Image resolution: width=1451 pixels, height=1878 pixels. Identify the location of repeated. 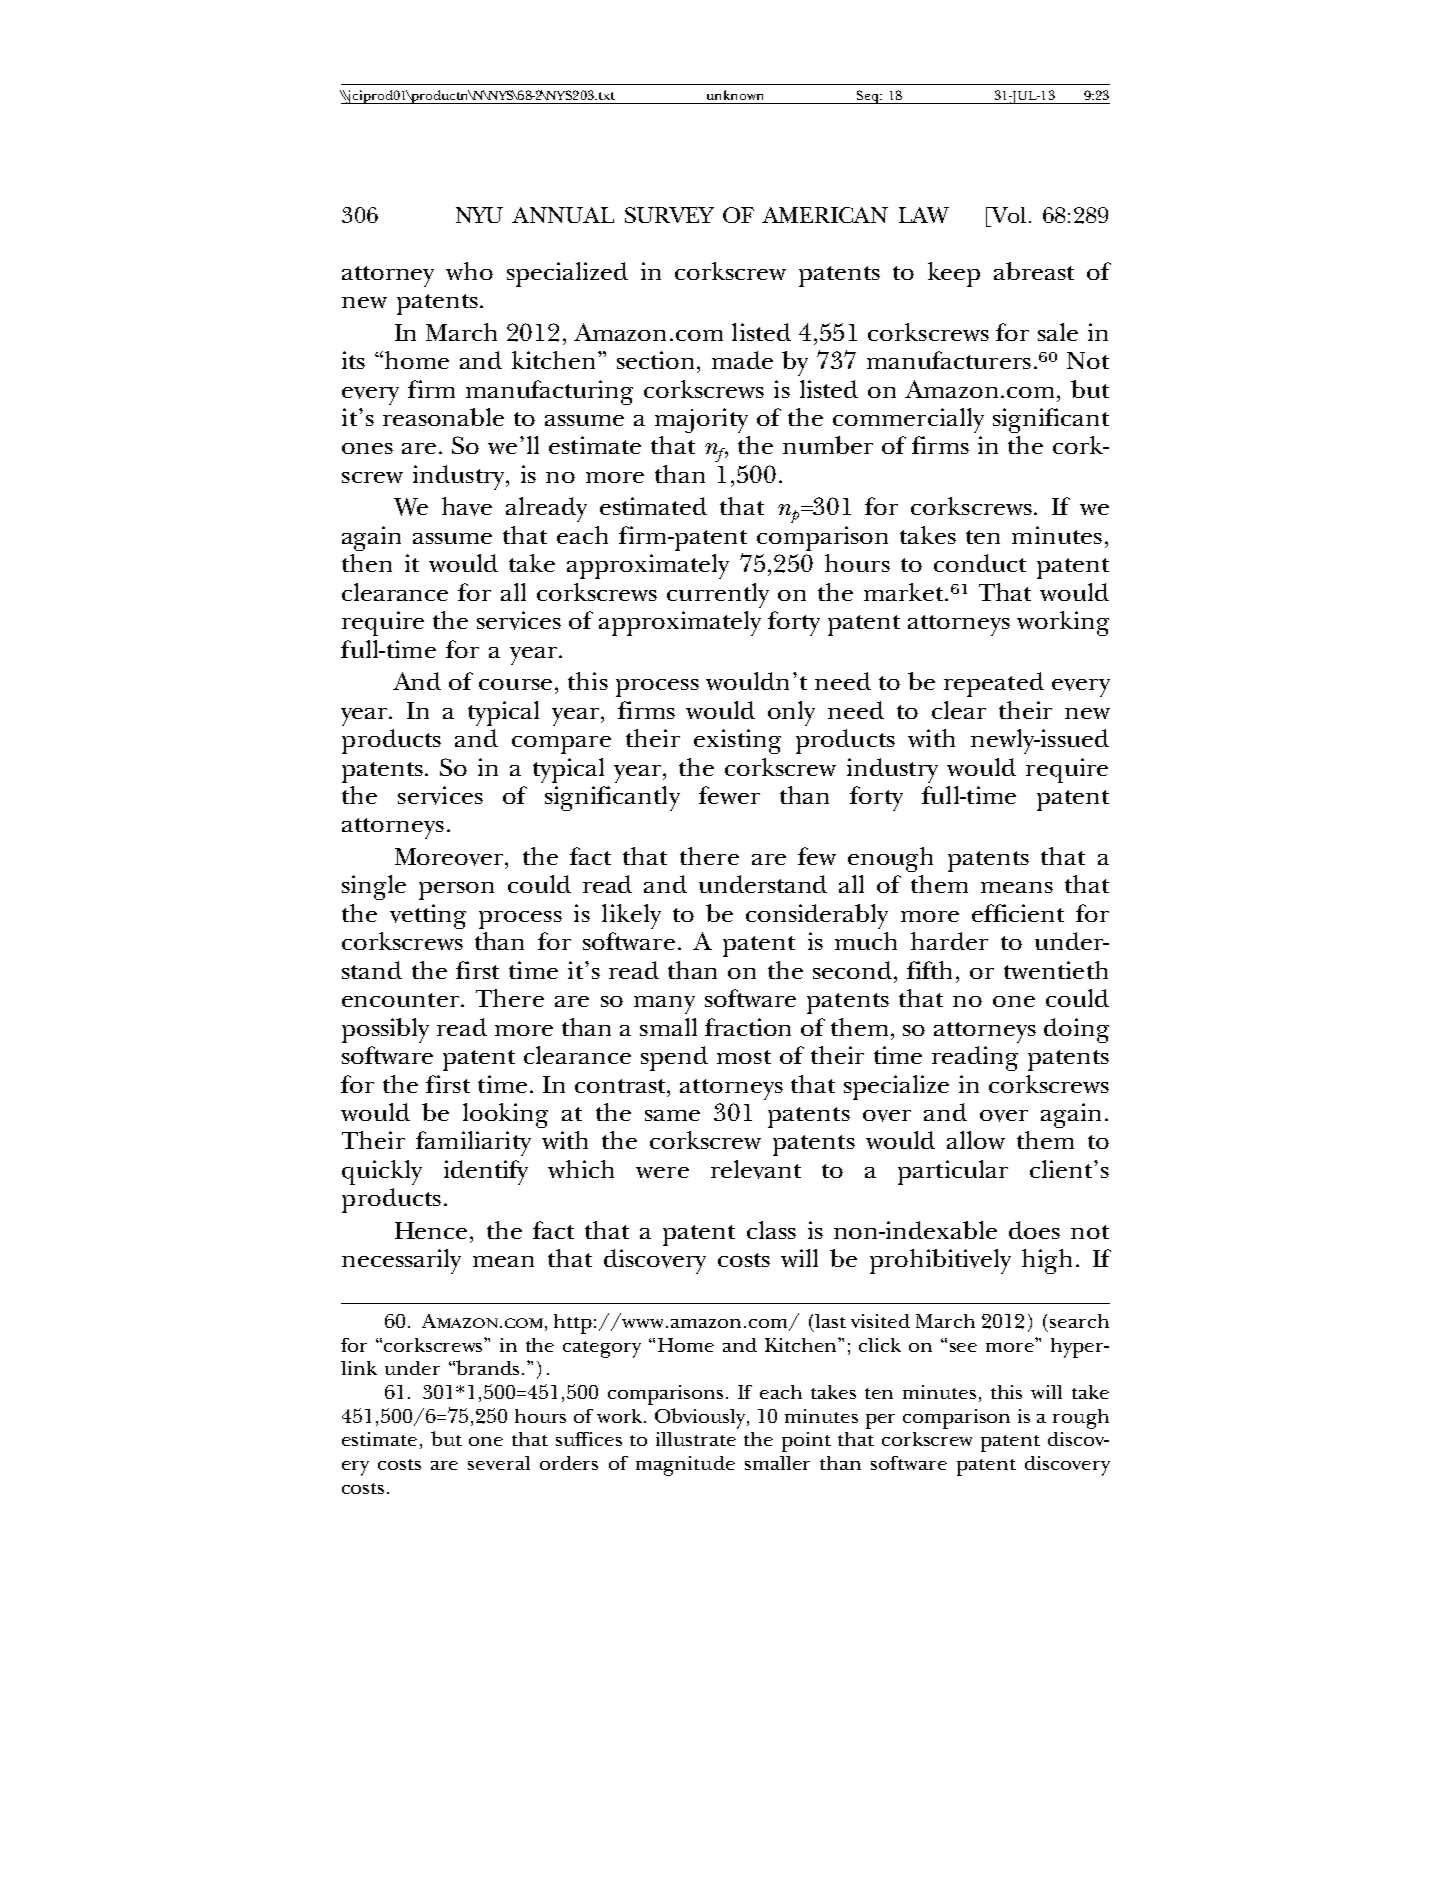
(994, 684).
